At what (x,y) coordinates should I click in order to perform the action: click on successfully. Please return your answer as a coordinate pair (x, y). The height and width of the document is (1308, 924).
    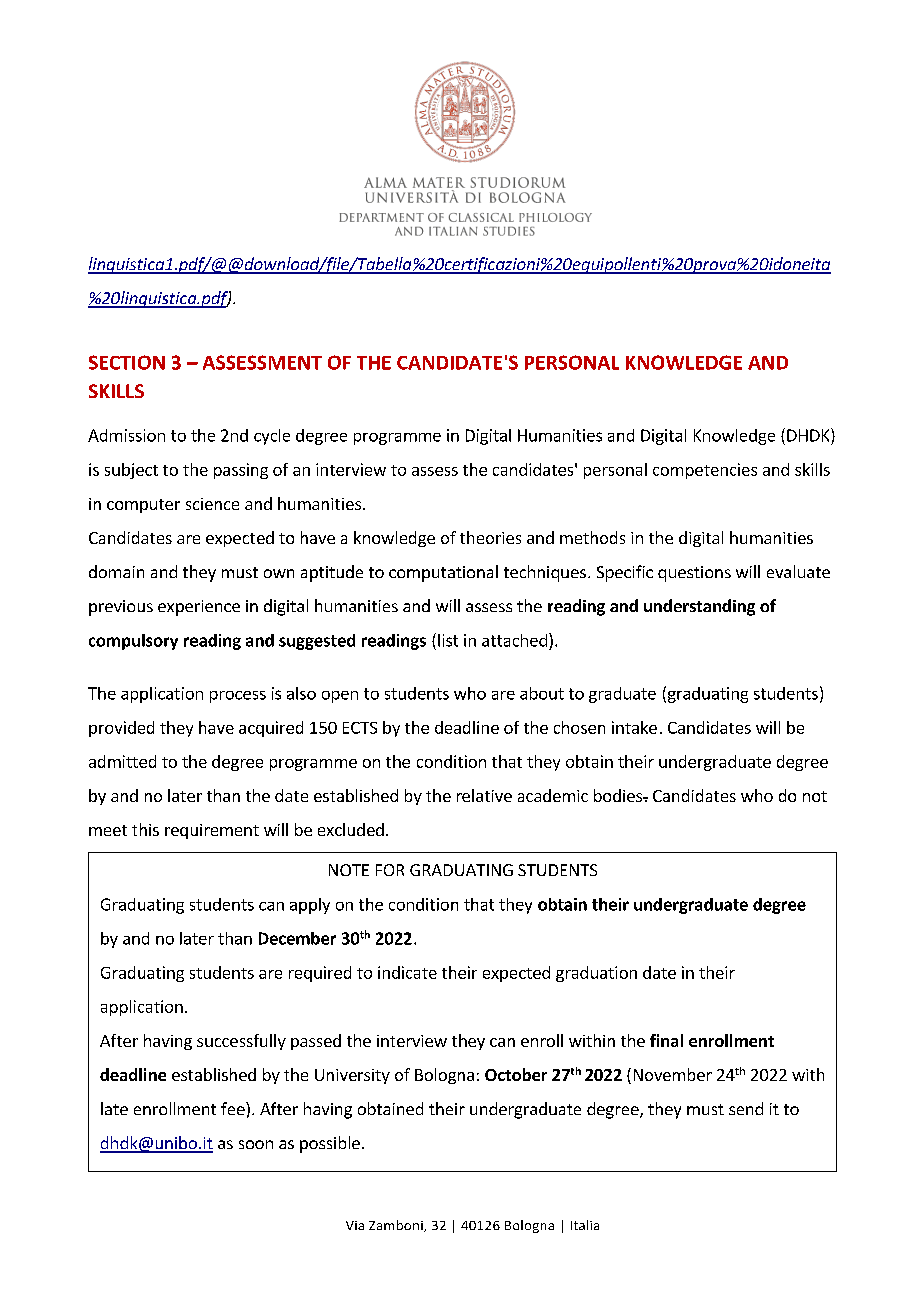
    Looking at the image, I should click on (241, 1042).
